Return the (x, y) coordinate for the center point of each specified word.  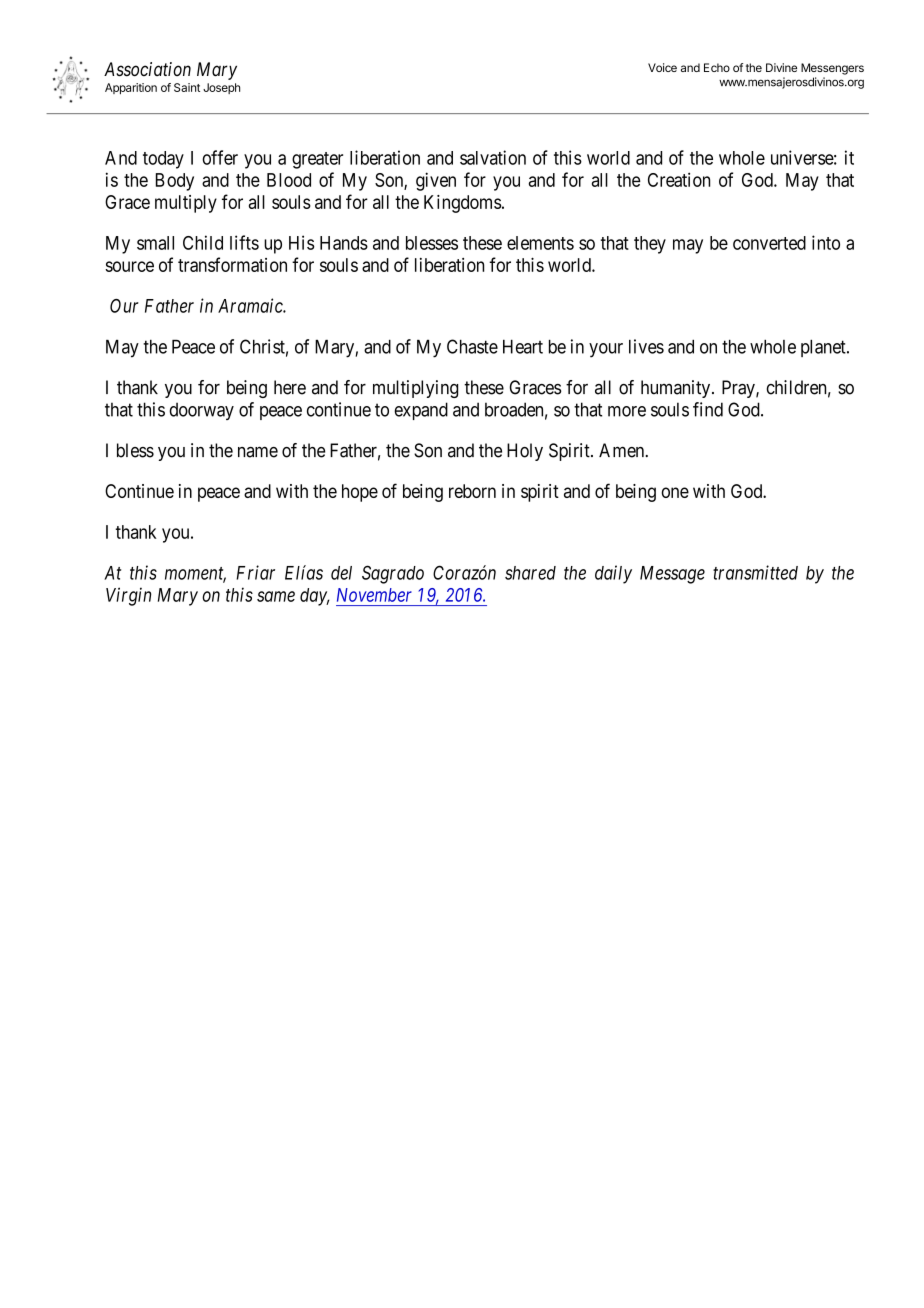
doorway (201, 411)
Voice (662, 67)
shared (530, 573)
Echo (717, 67)
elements (540, 243)
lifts (244, 242)
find (708, 409)
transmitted (755, 572)
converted (769, 243)
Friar (255, 572)
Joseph (221, 88)
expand (421, 411)
